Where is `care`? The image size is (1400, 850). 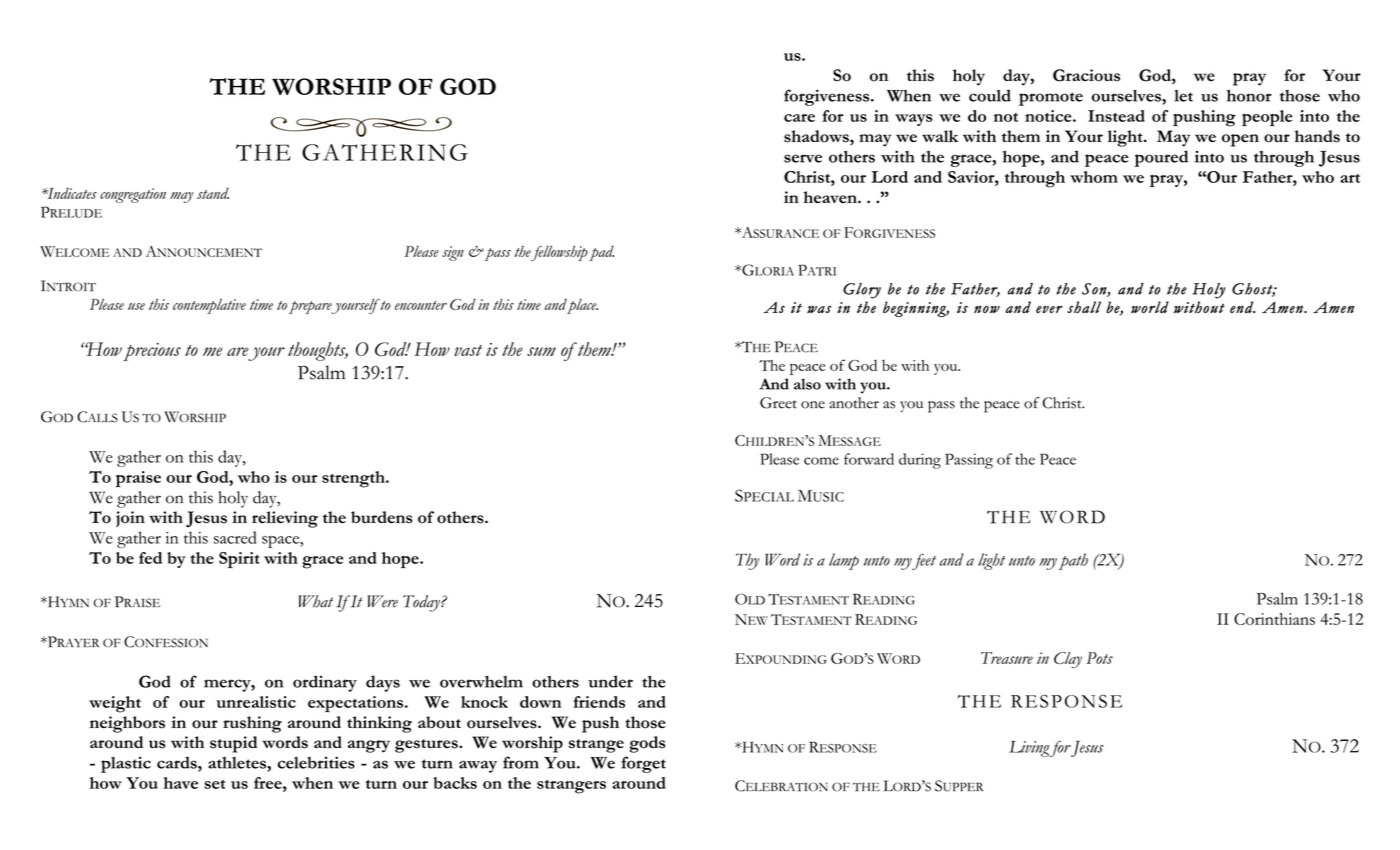 care is located at coordinates (799, 118).
